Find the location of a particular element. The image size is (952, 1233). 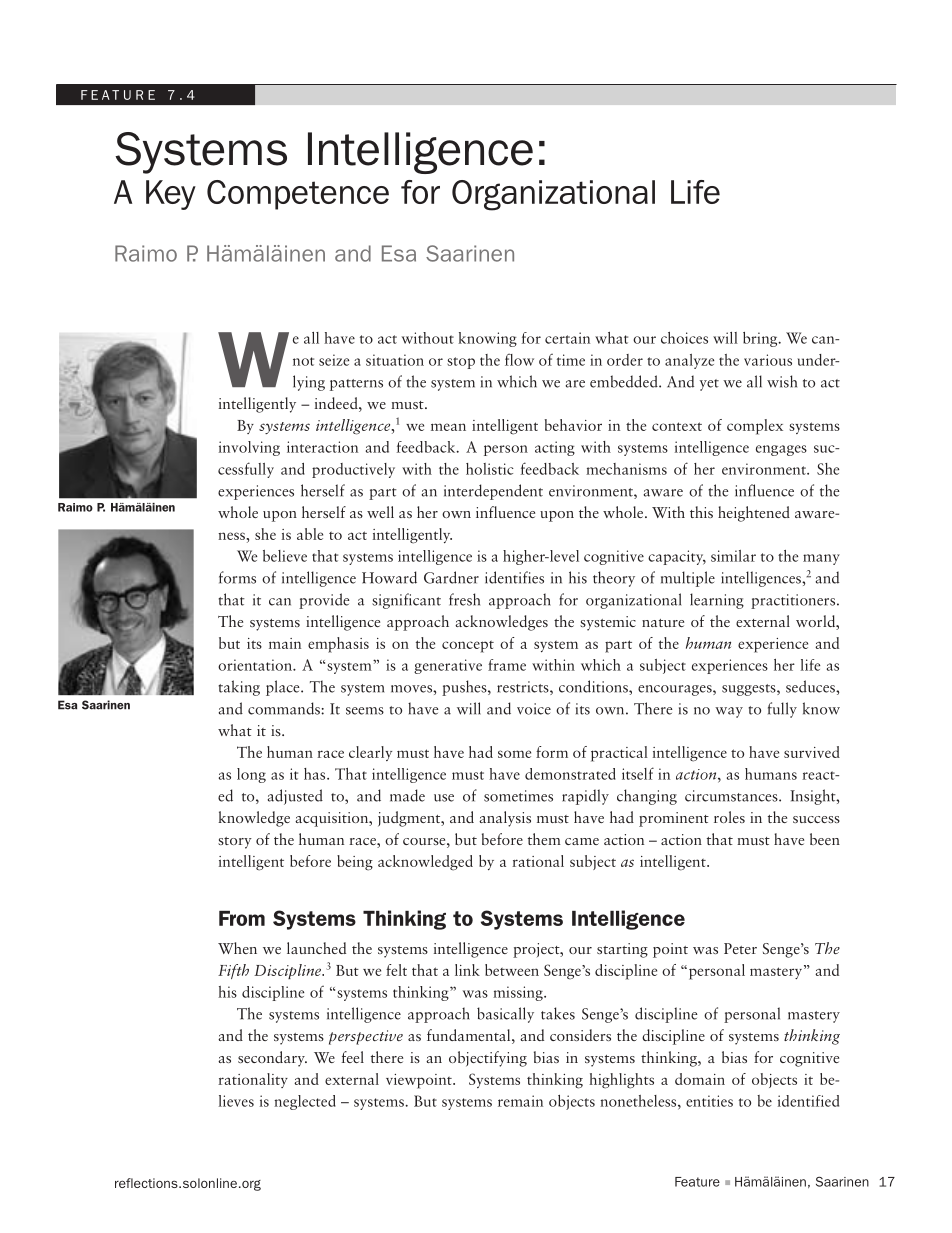

interdependent is located at coordinates (493, 492).
